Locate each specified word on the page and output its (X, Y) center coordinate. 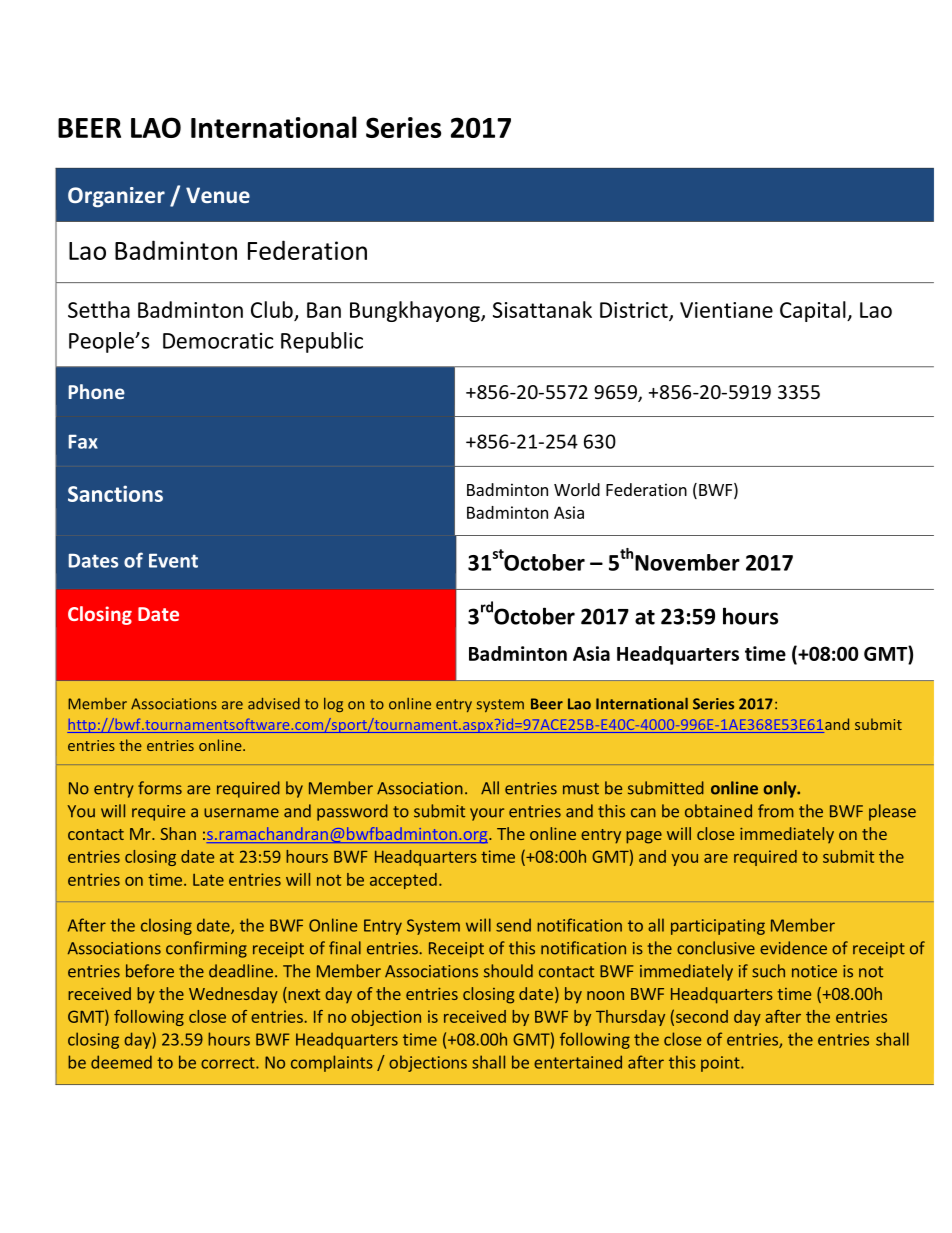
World (577, 489)
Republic (322, 342)
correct (229, 1063)
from (776, 811)
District (635, 311)
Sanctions (115, 493)
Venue (218, 195)
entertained (578, 1062)
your (487, 814)
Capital (814, 311)
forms (160, 788)
